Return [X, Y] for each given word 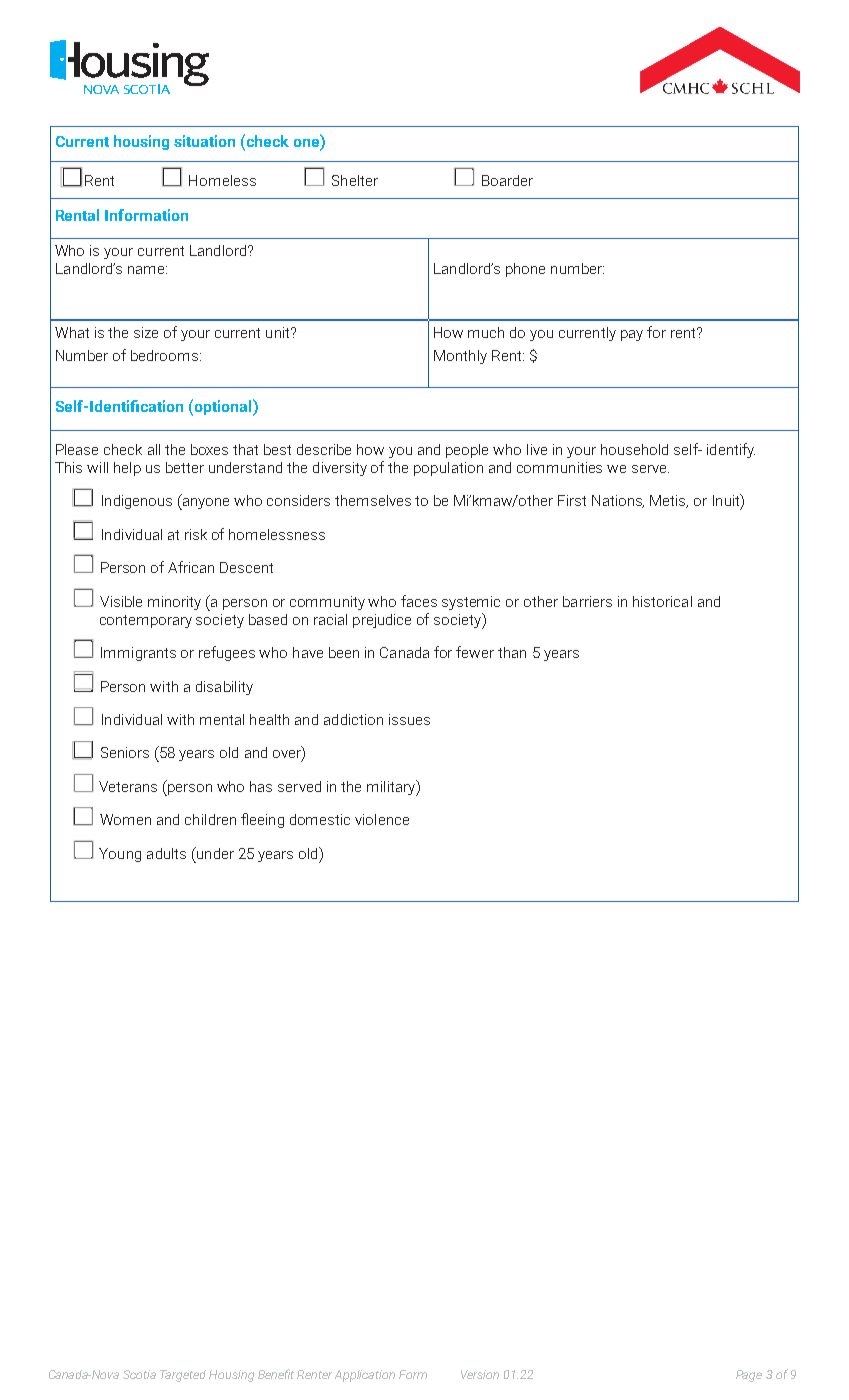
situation [204, 141]
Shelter [355, 180]
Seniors [125, 752]
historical [662, 601]
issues [409, 719]
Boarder [507, 180]
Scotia [139, 1374]
